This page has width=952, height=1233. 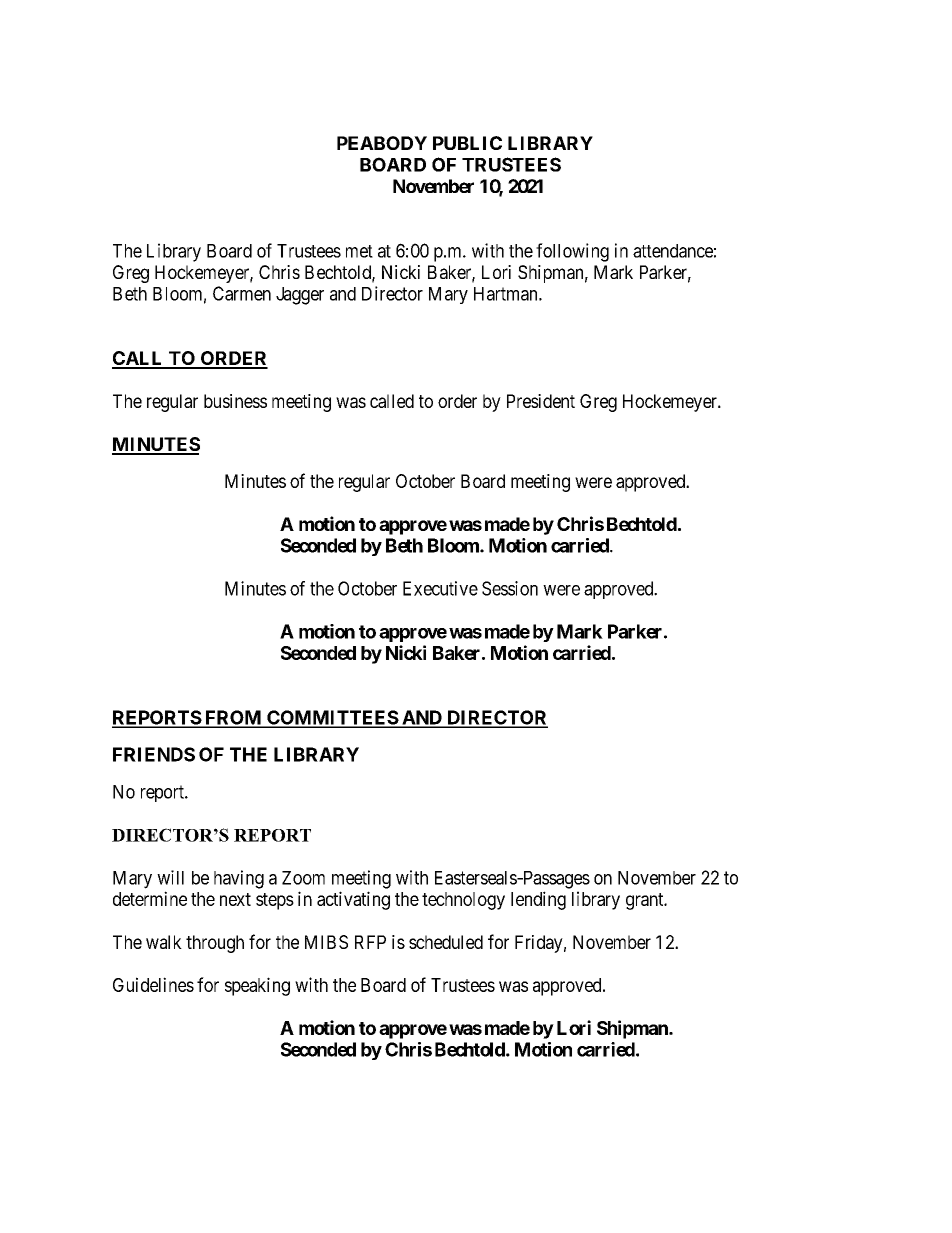 What do you see at coordinates (510, 588) in the page?
I see `Session` at bounding box center [510, 588].
